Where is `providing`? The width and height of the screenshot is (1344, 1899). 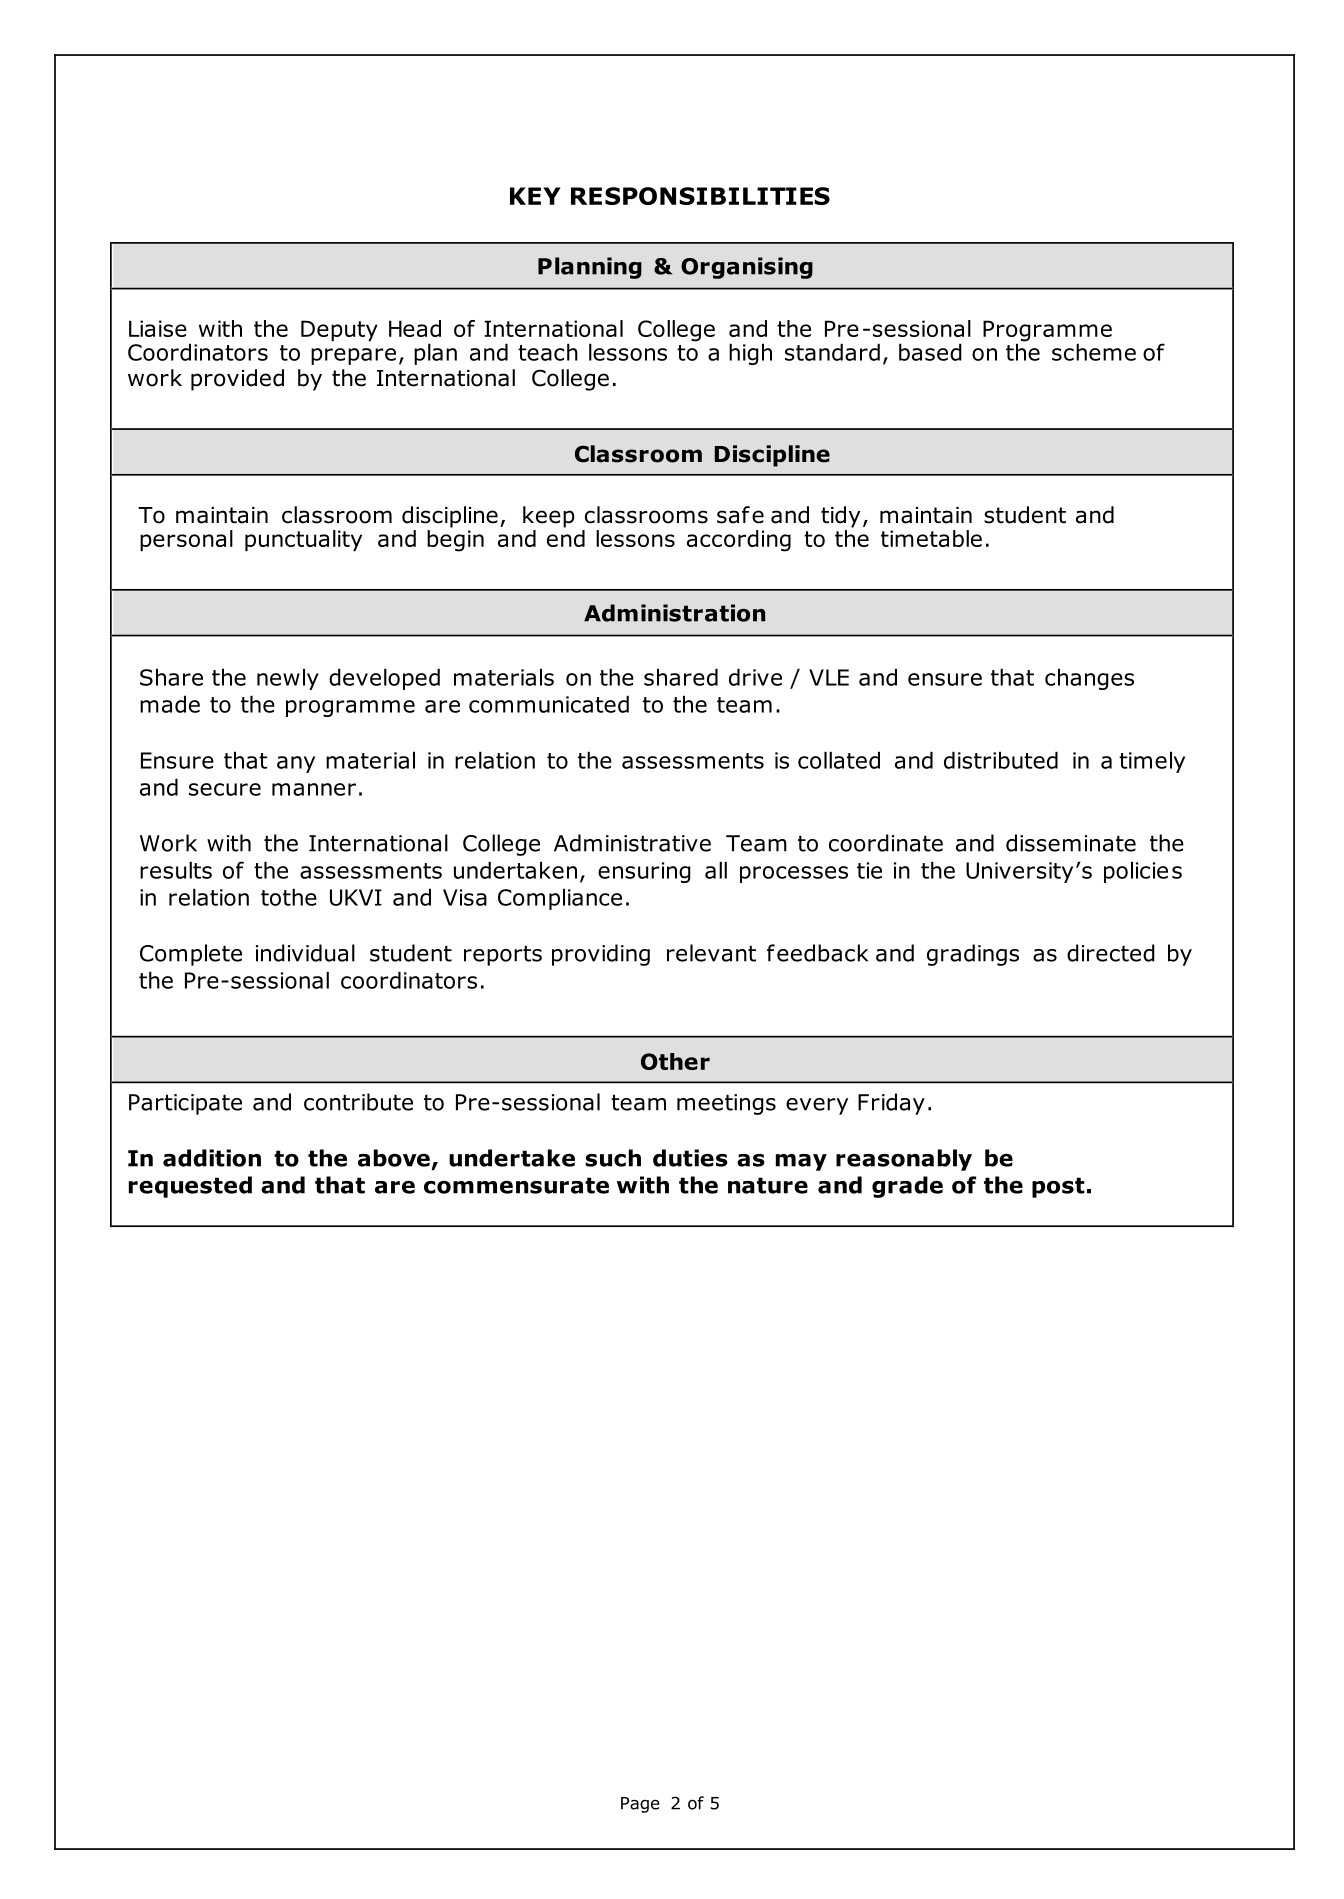
providing is located at coordinates (601, 955).
